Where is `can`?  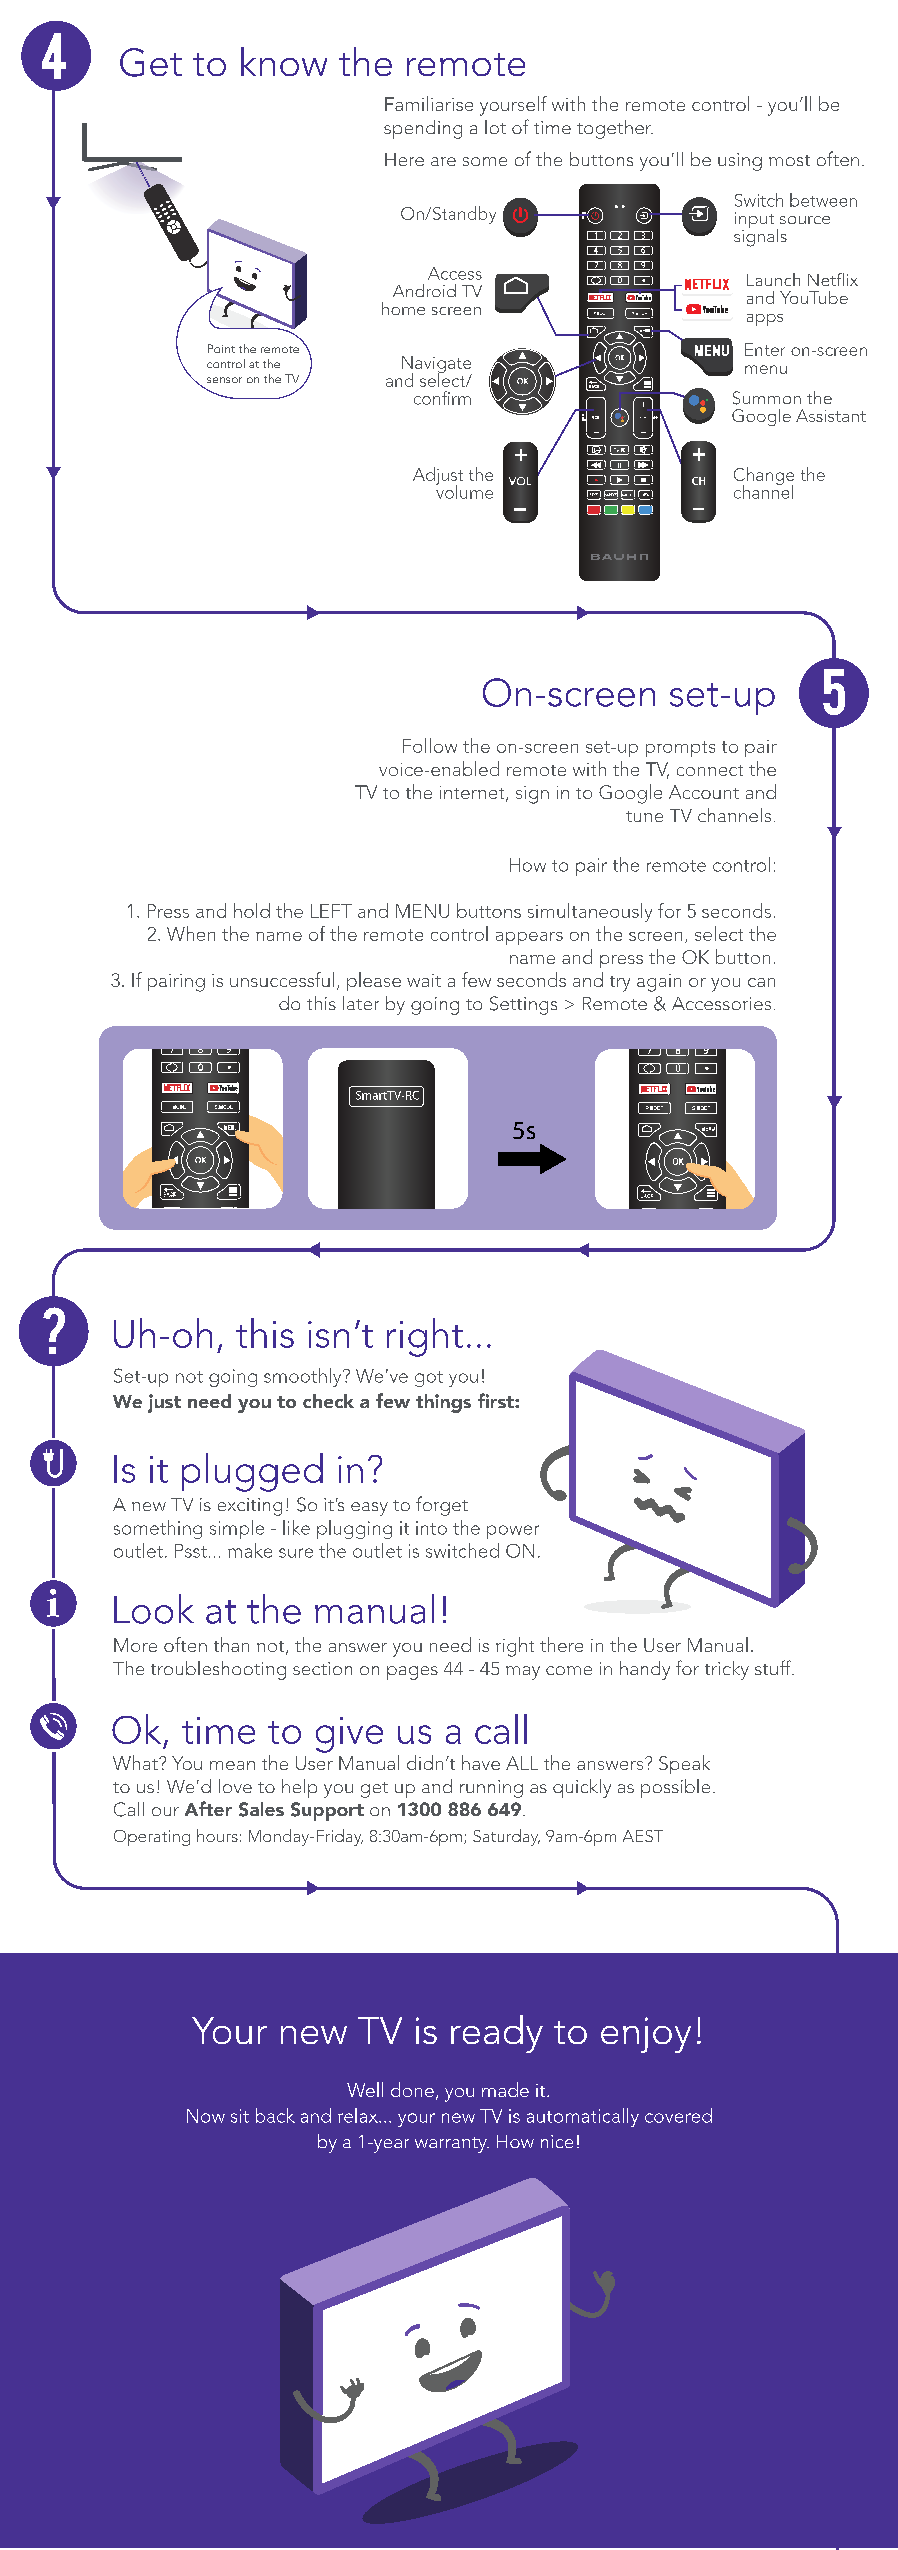 can is located at coordinates (761, 982).
